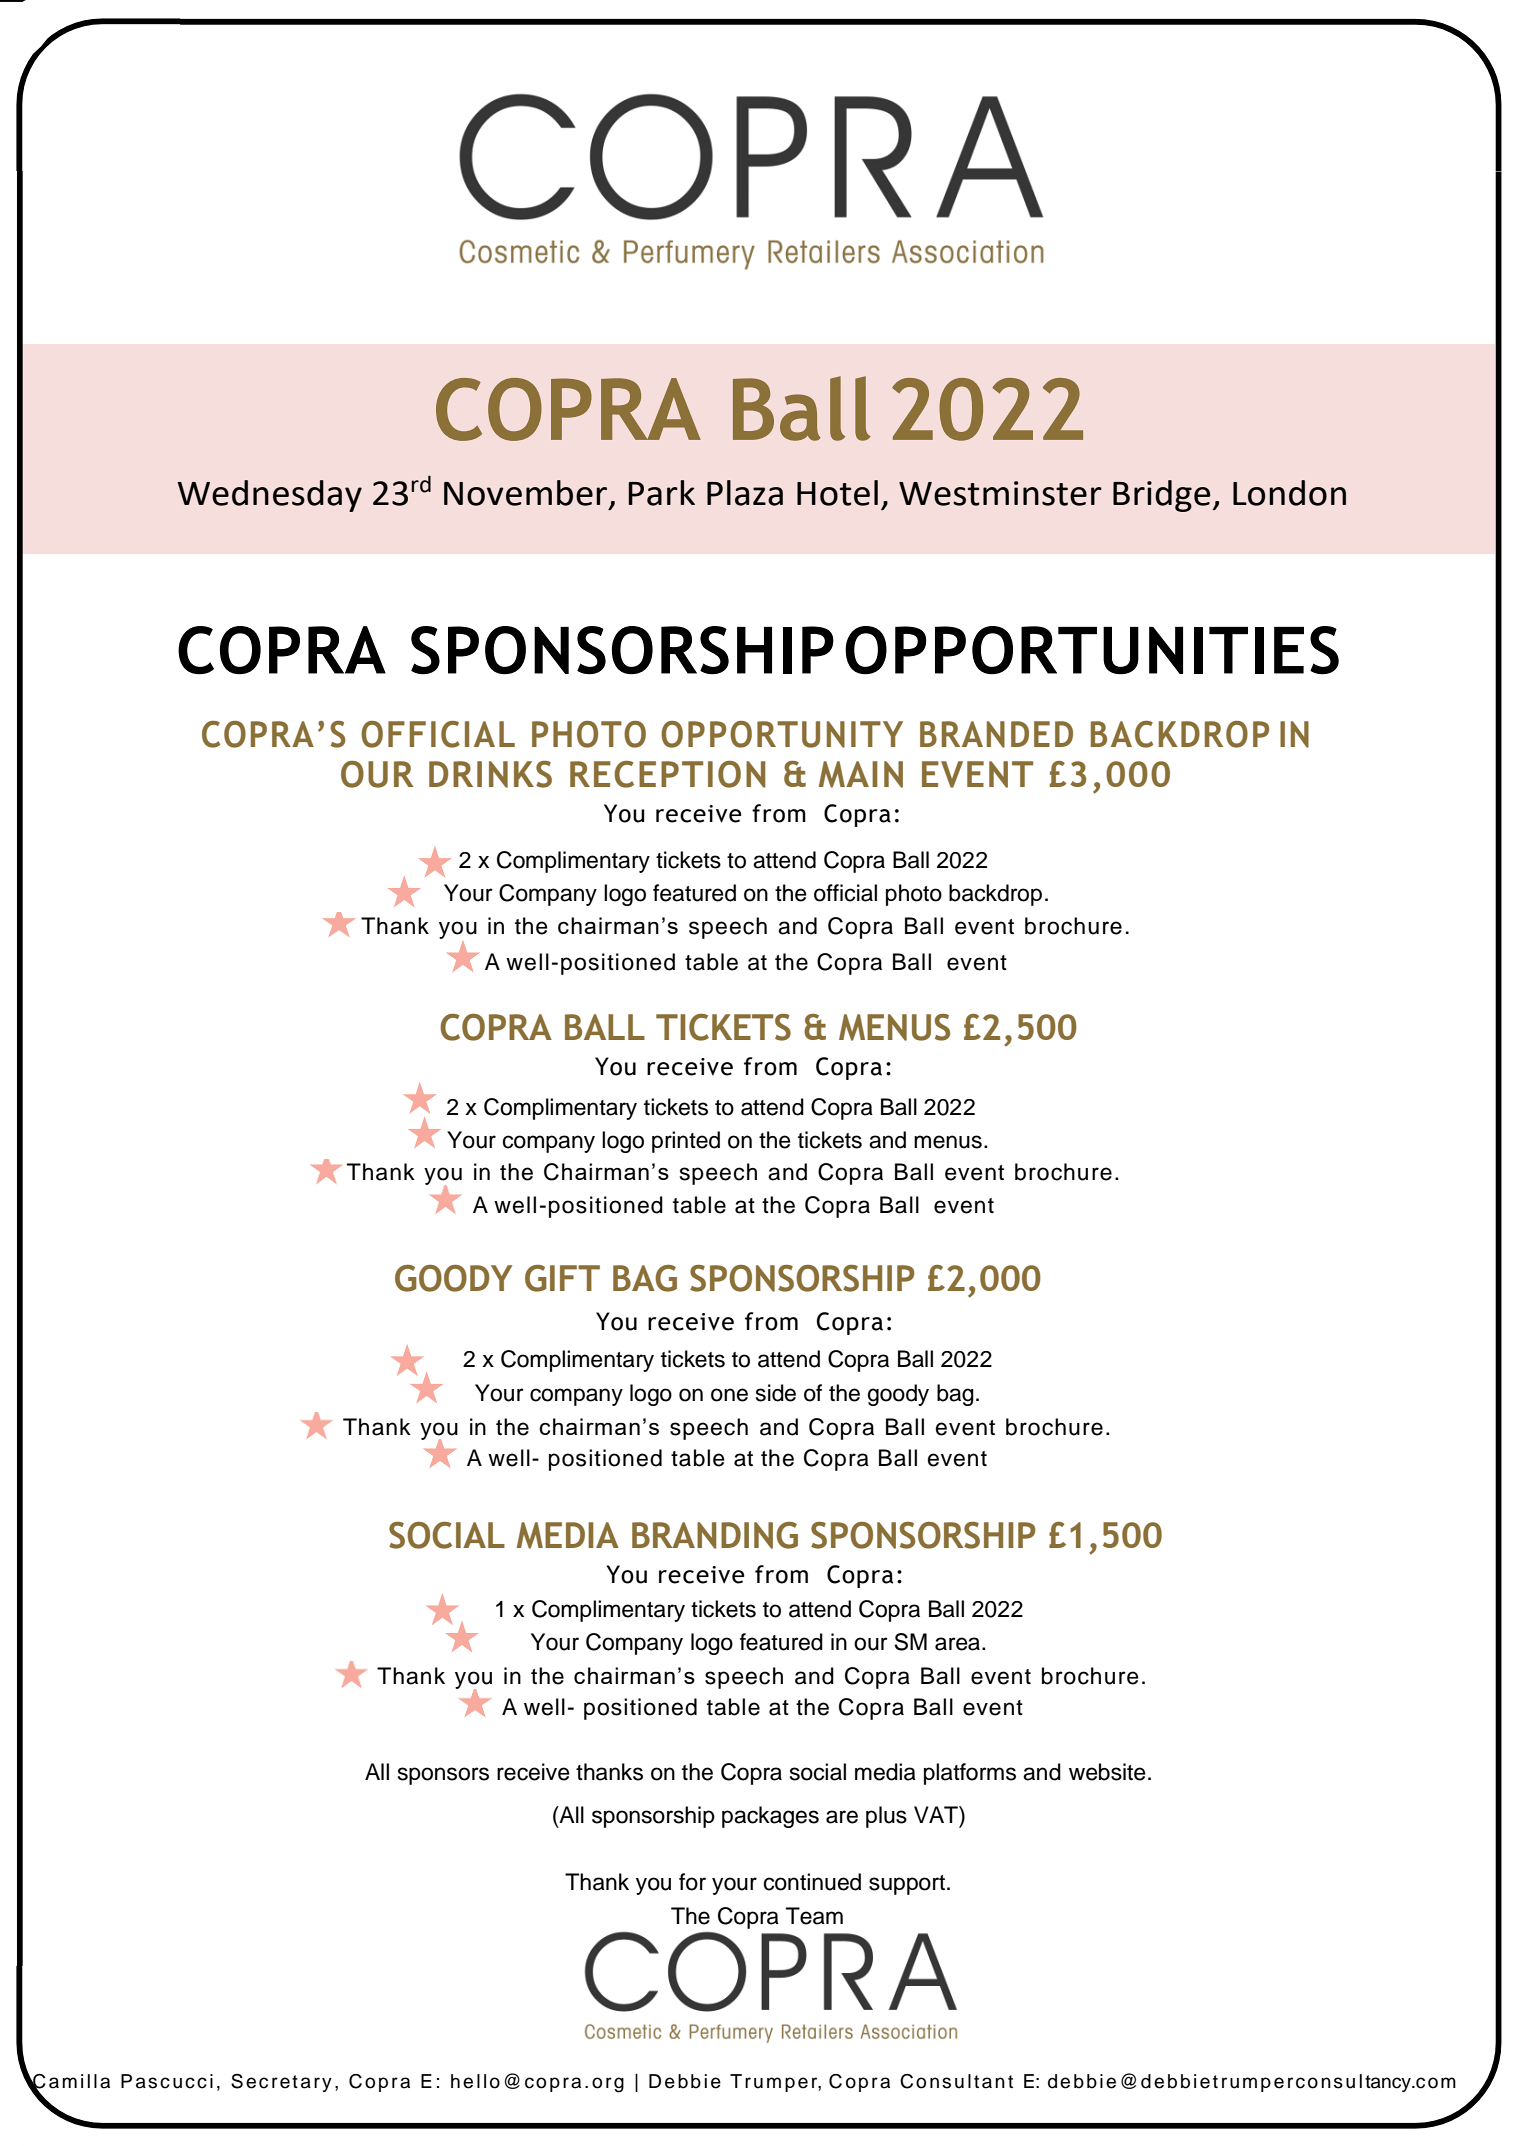  Describe the element at coordinates (269, 496) in the document. I see `Wednesday` at that location.
